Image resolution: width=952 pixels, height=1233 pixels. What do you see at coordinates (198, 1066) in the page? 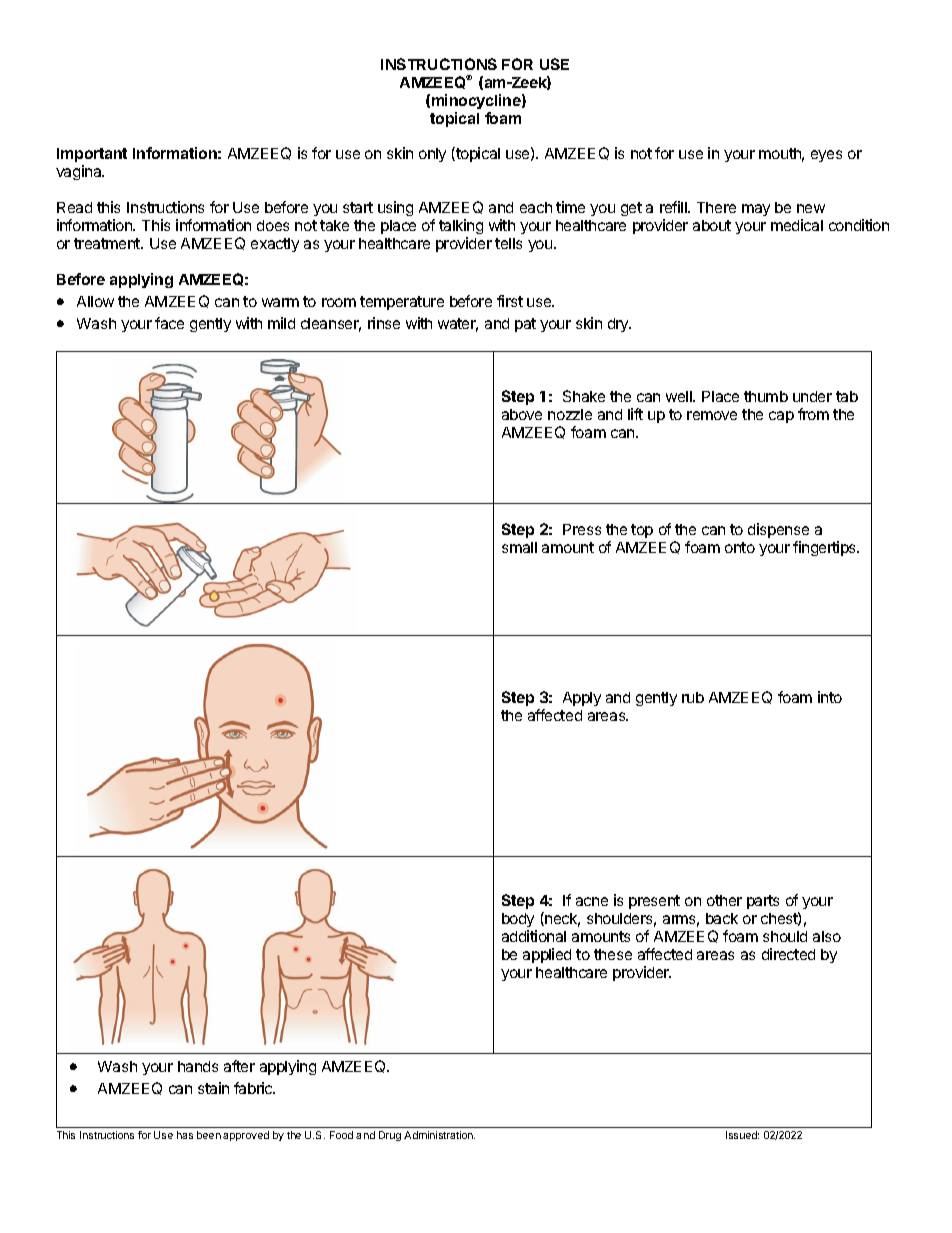
I see `hands` at bounding box center [198, 1066].
